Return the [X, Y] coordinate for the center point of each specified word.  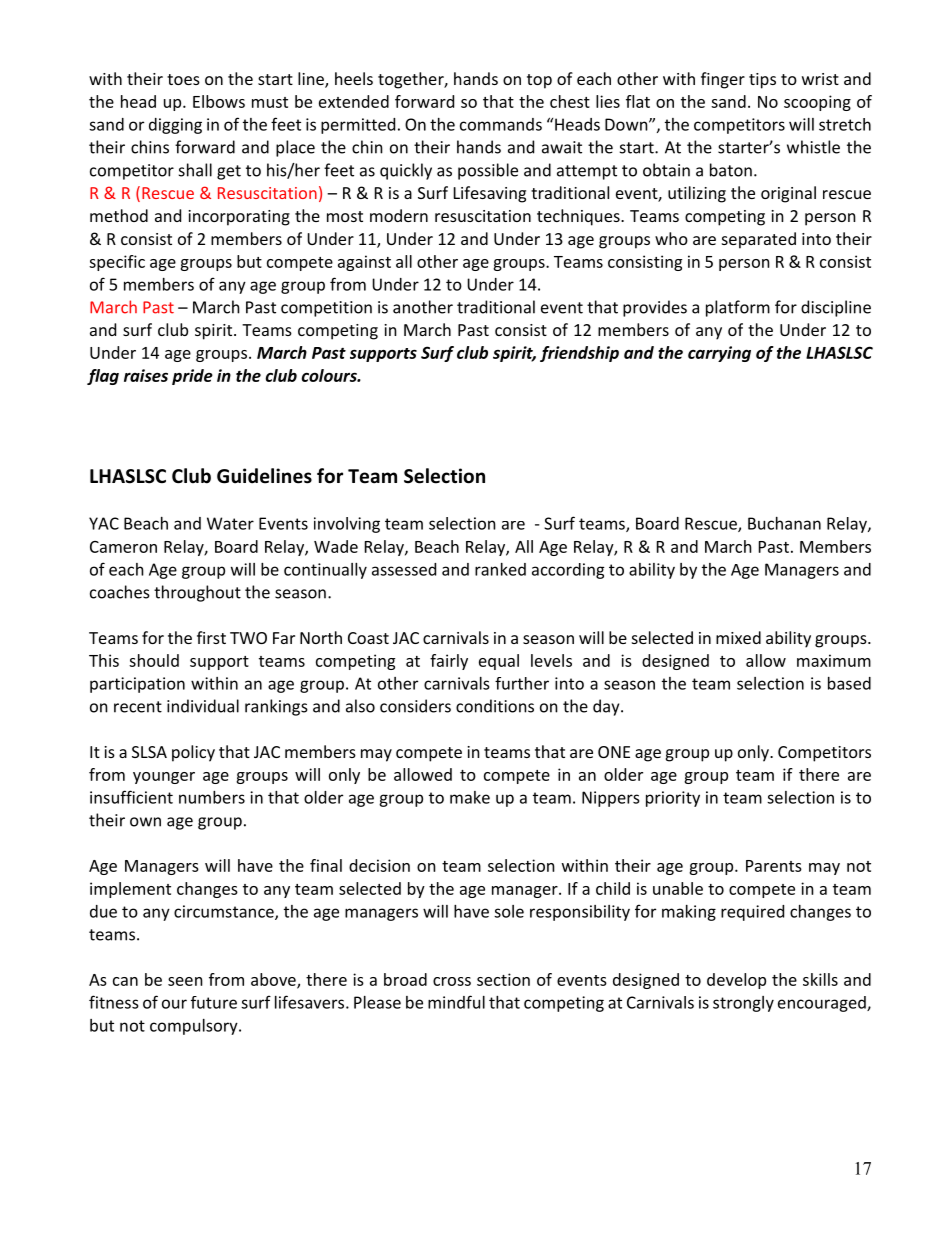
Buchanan [784, 523]
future [214, 1002]
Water [230, 523]
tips [762, 81]
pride [192, 377]
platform [738, 308]
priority [673, 799]
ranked [500, 569]
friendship [579, 354]
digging [175, 126]
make [470, 797]
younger [164, 778]
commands [501, 124]
